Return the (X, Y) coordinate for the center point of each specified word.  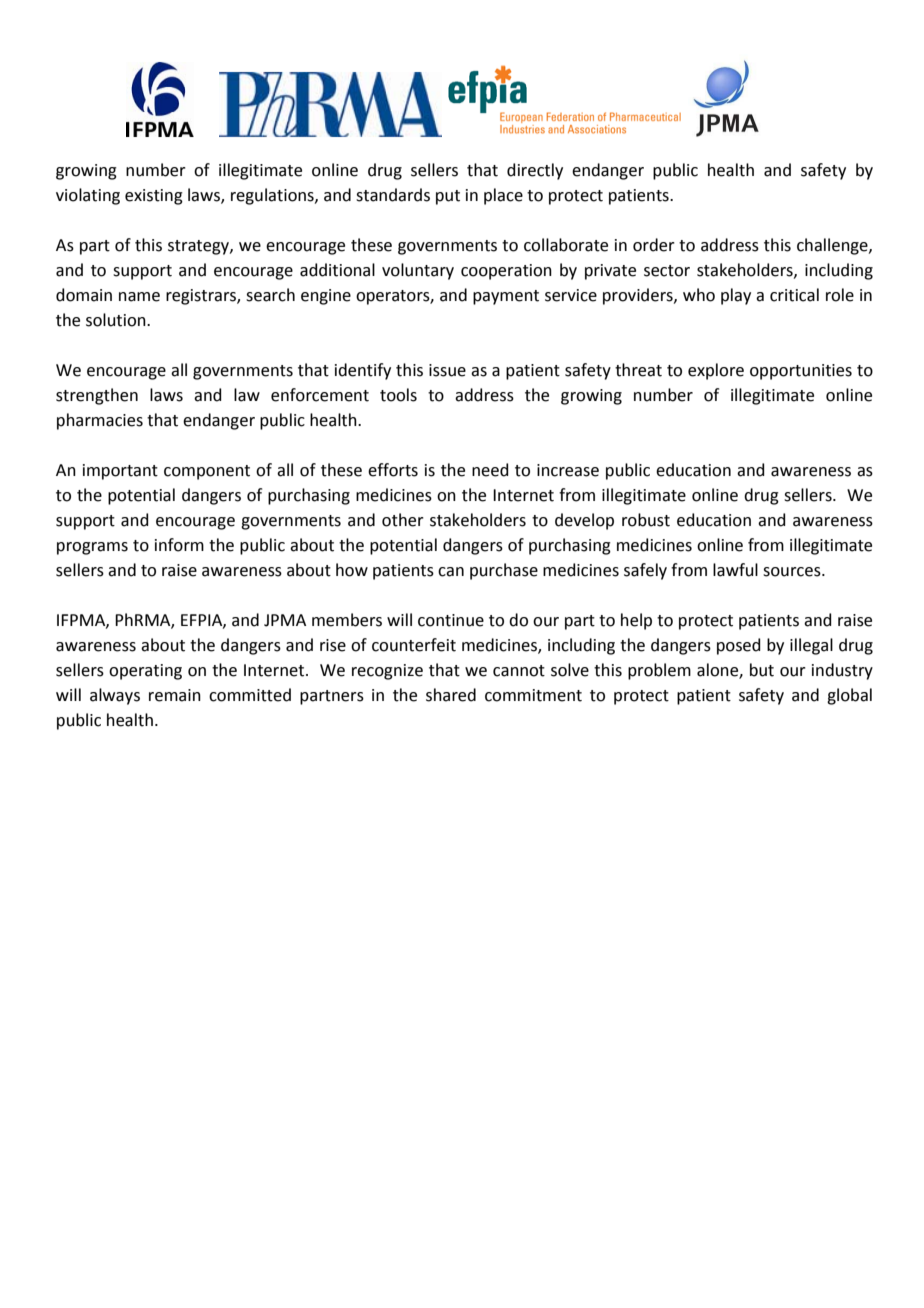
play (736, 296)
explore (716, 371)
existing (154, 197)
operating (145, 672)
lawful (735, 570)
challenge (833, 246)
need (490, 470)
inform (179, 545)
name (139, 297)
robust (646, 520)
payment (506, 297)
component (207, 472)
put (448, 197)
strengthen (97, 396)
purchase (504, 571)
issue (447, 370)
